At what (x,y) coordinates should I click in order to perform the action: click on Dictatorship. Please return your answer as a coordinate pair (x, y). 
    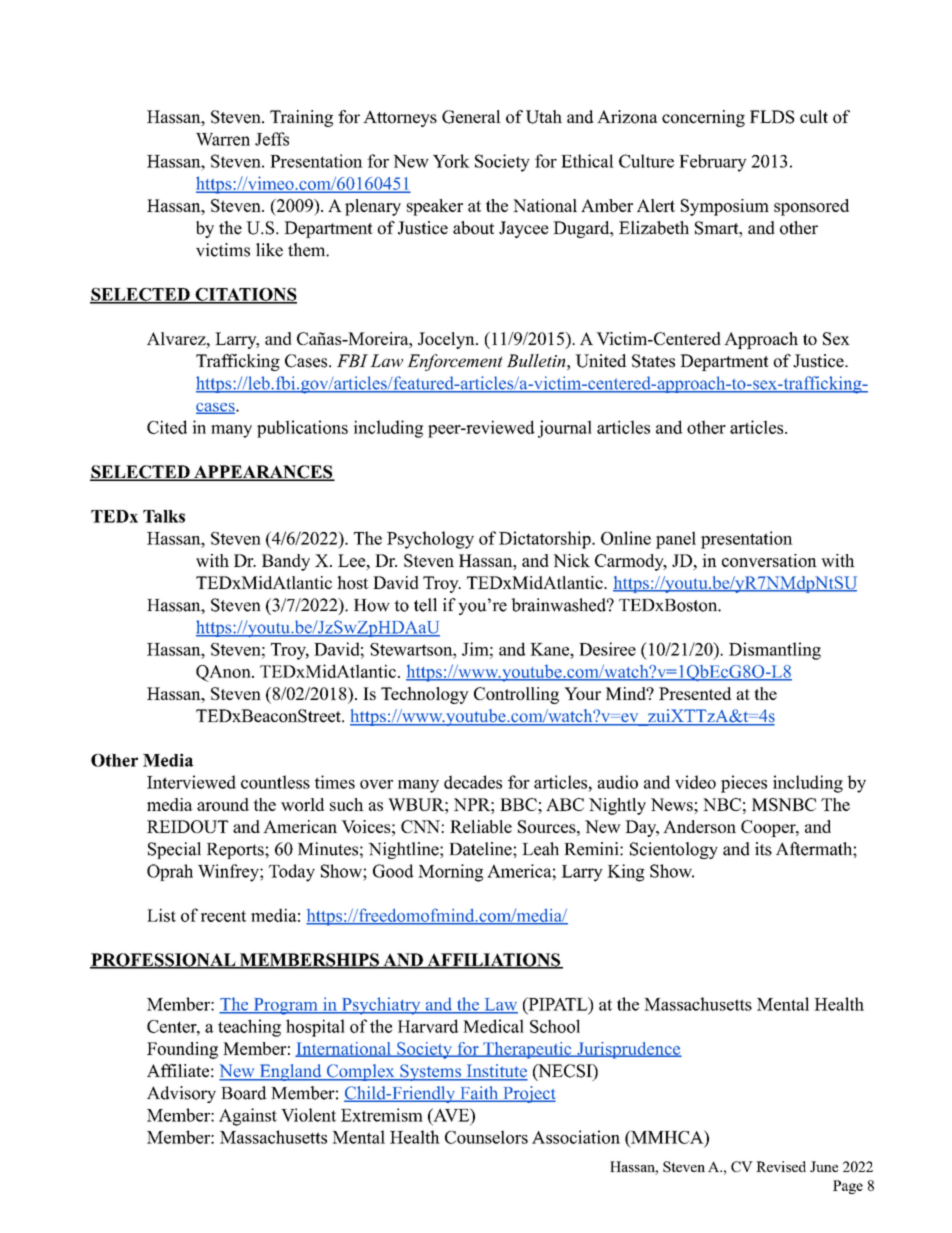
    Looking at the image, I should click on (546, 540).
